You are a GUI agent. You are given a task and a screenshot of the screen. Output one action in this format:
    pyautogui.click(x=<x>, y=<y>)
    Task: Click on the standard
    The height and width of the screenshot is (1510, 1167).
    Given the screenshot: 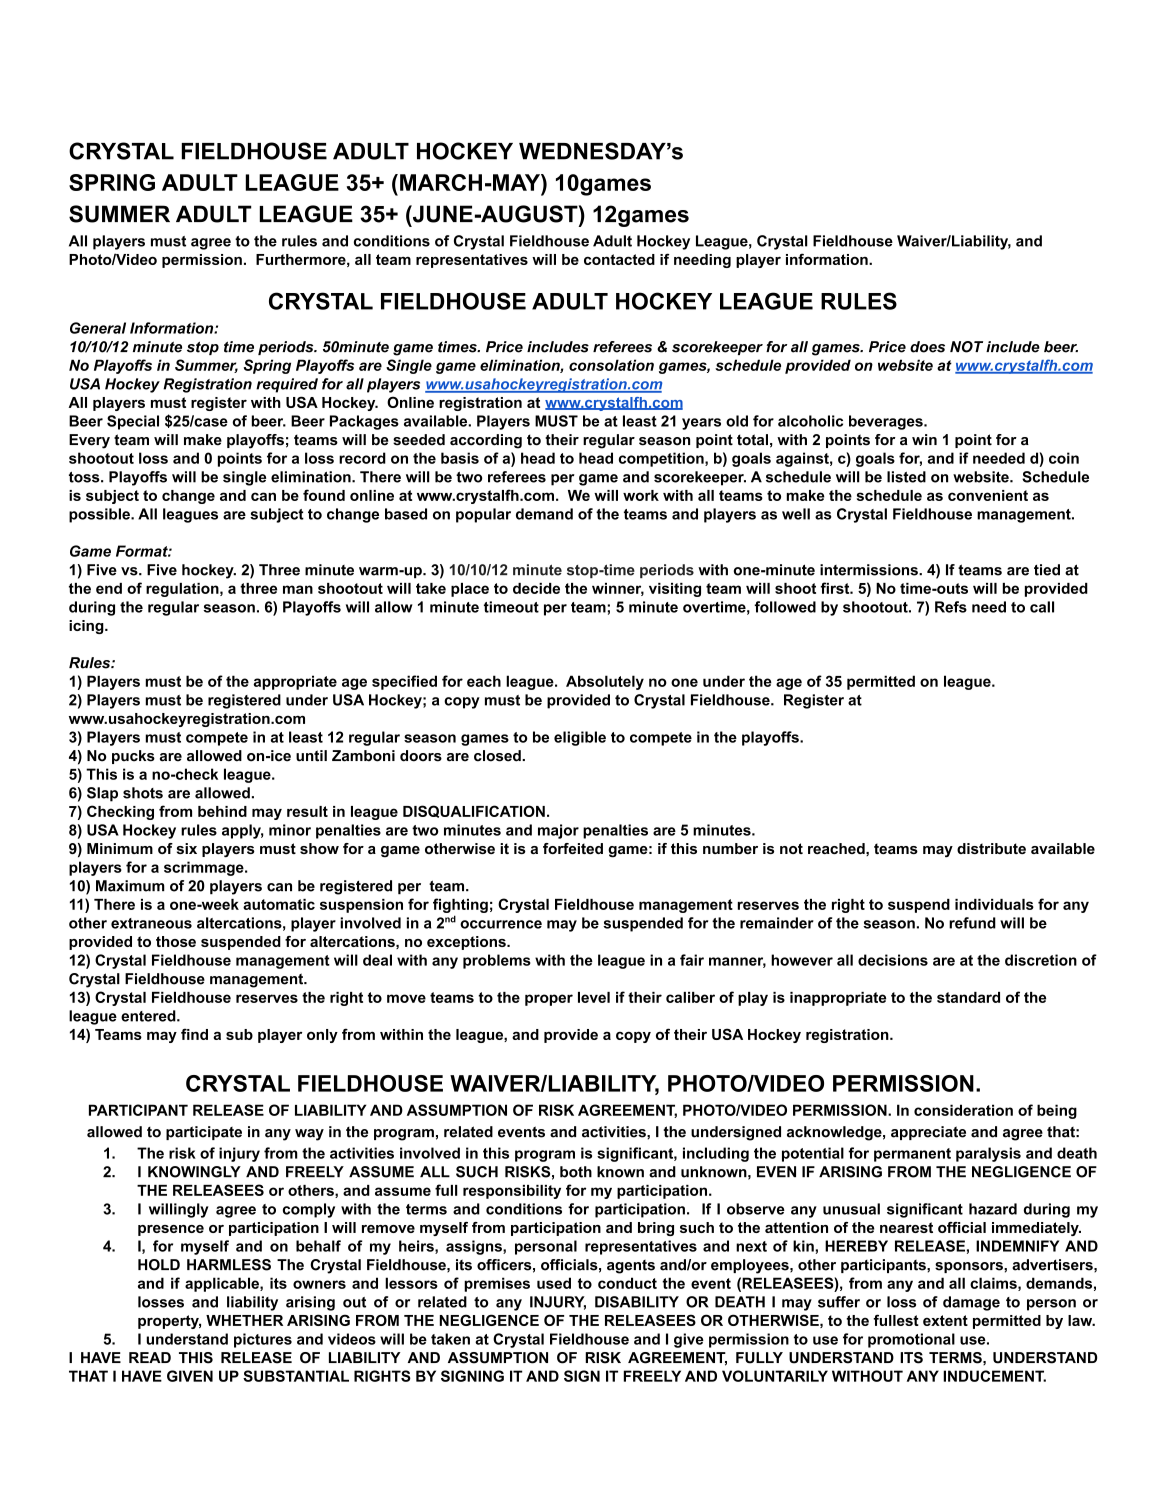 What is the action you would take?
    pyautogui.click(x=968, y=997)
